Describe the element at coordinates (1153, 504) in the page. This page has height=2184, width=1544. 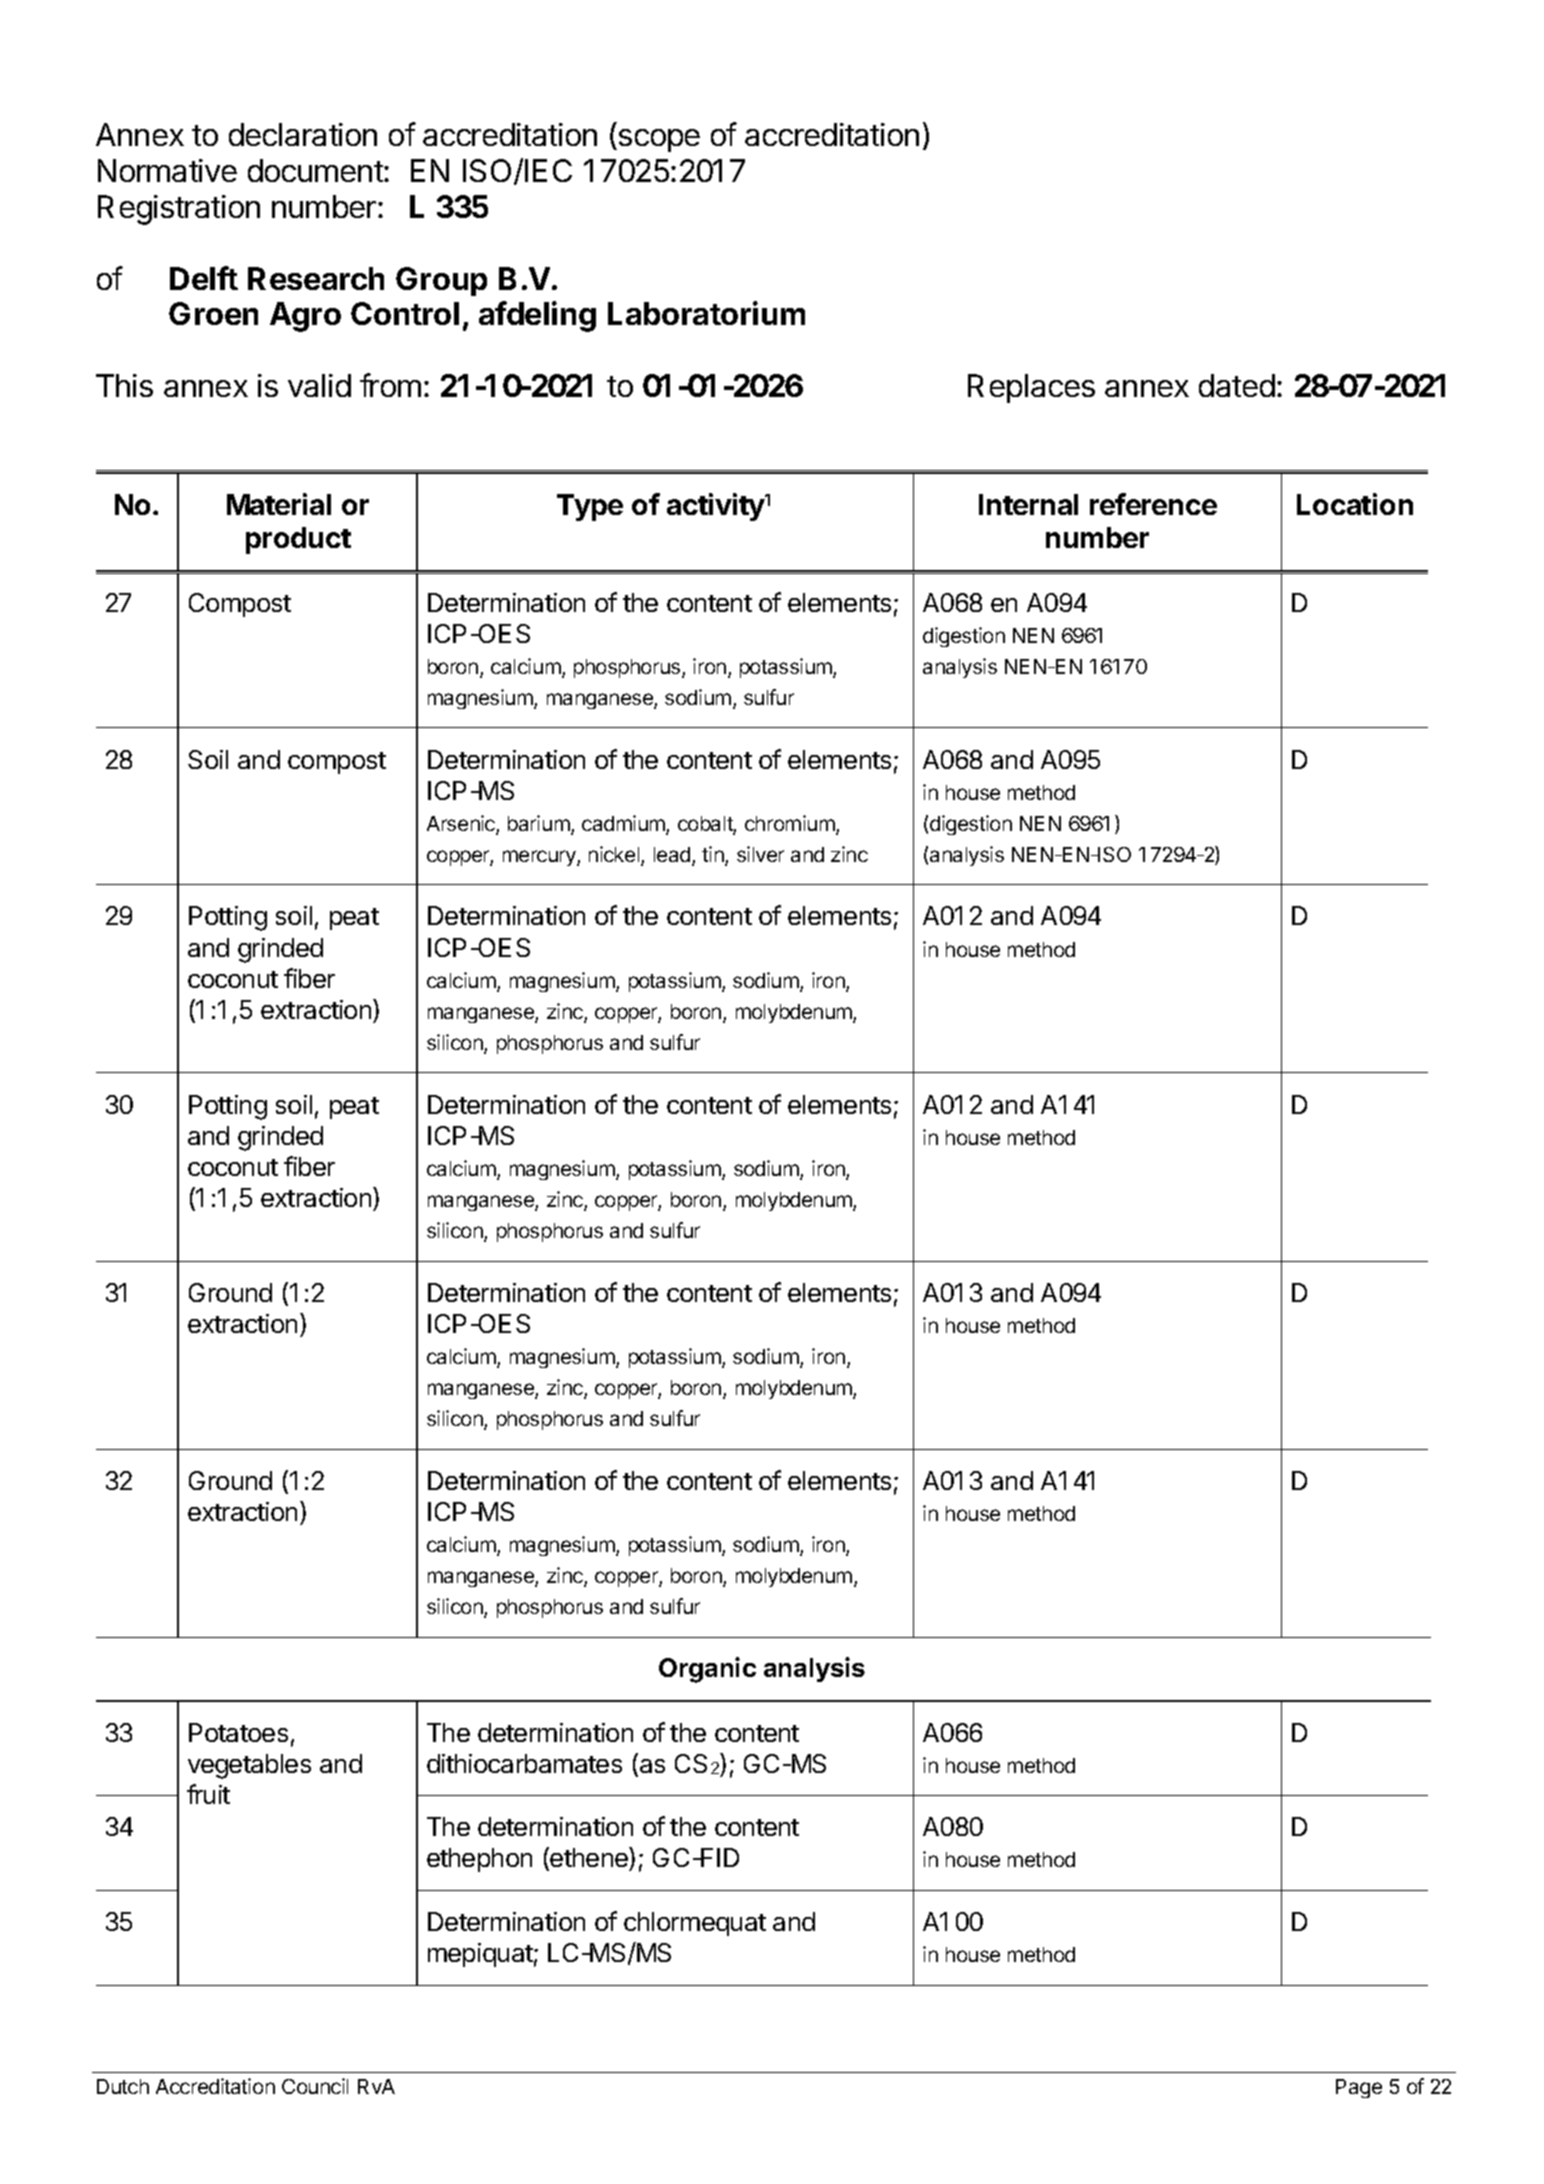
I see `reference` at that location.
